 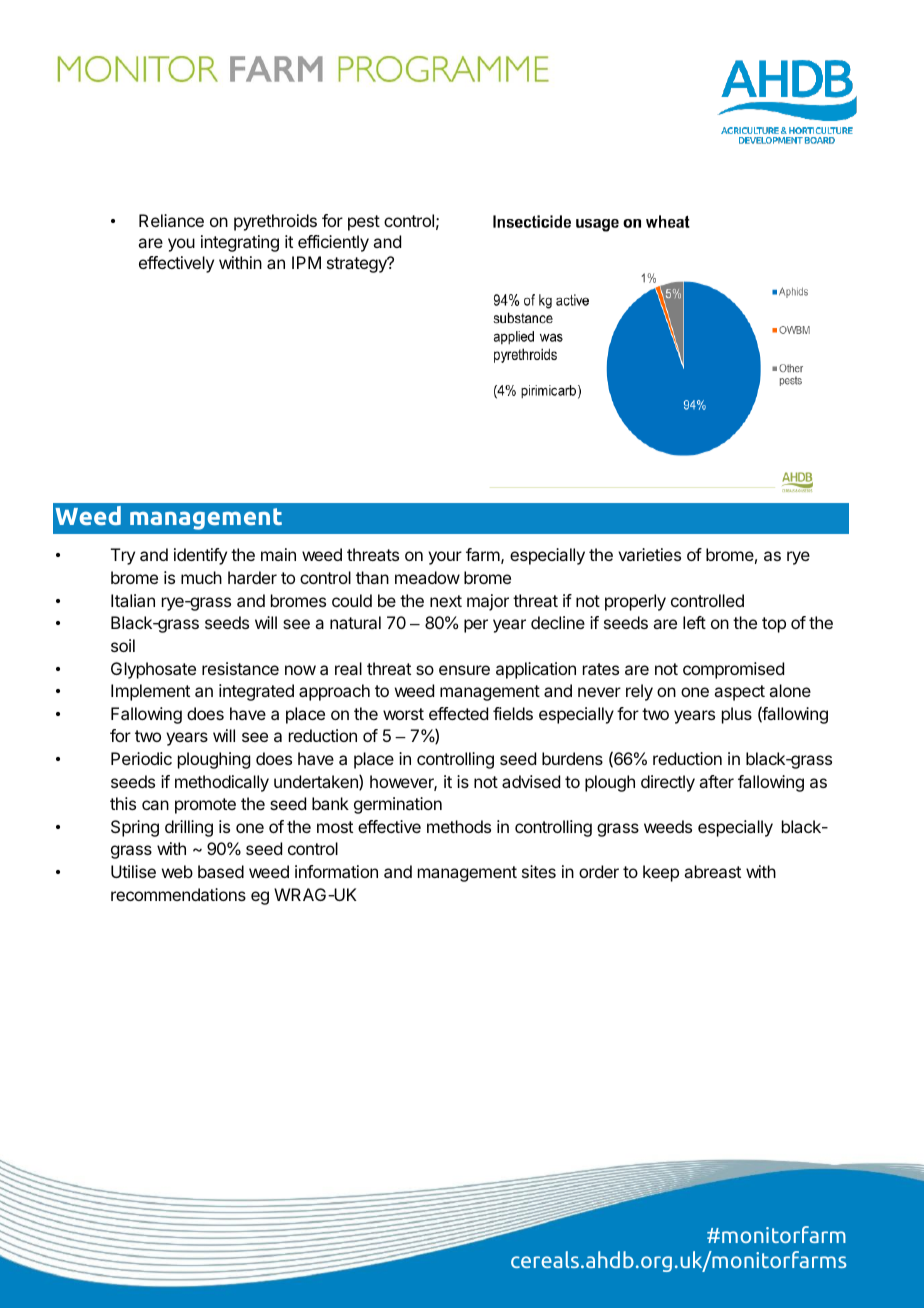 I want to click on based, so click(x=221, y=871).
